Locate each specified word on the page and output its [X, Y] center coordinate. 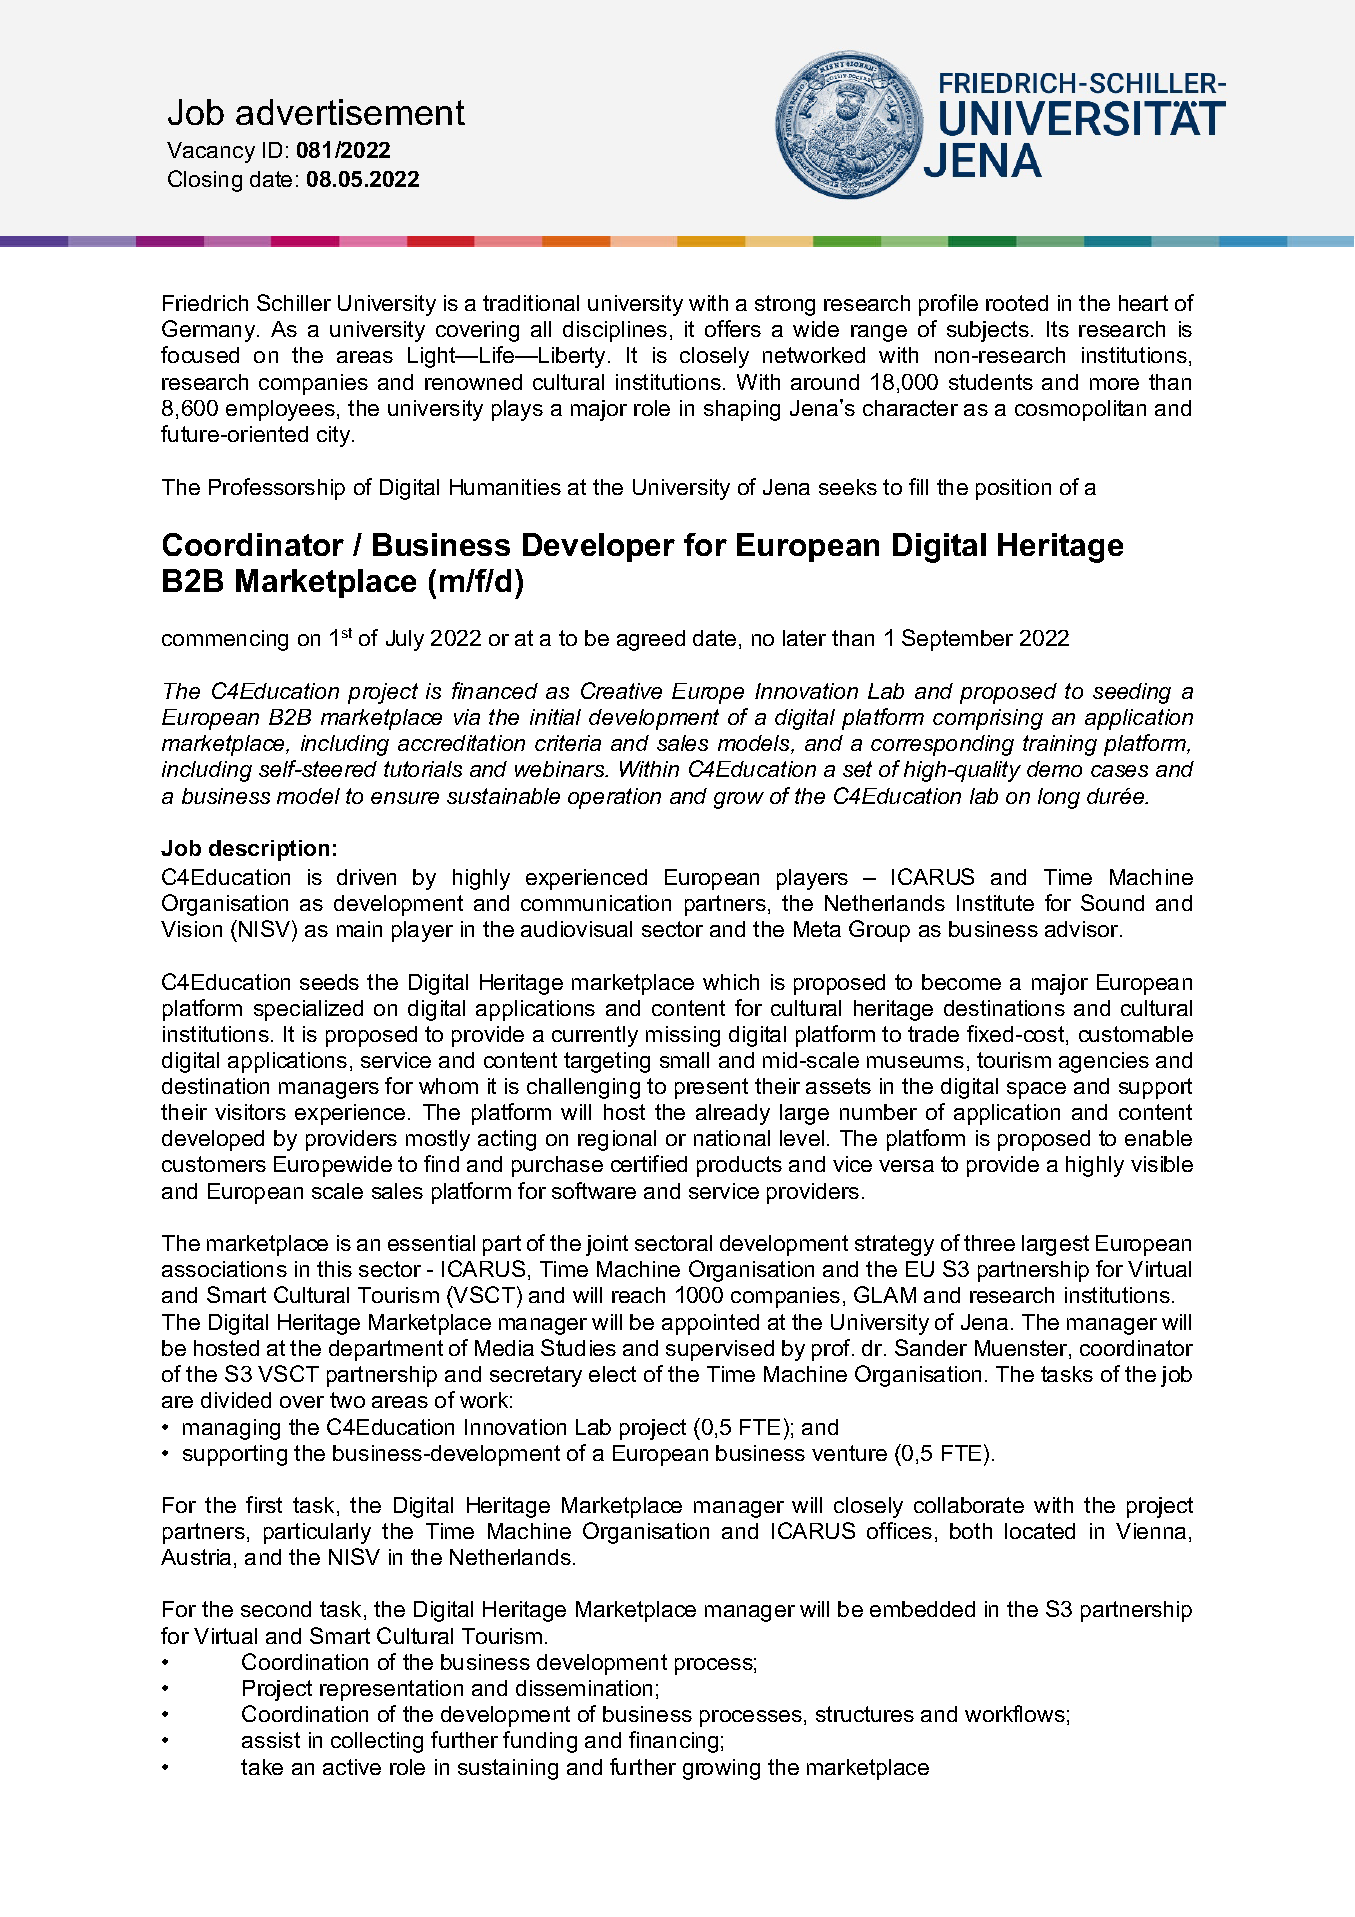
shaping [742, 410]
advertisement [350, 112]
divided [236, 1400]
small [684, 1060]
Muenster [1022, 1349]
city [335, 436]
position [1013, 489]
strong [785, 305]
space [1036, 1090]
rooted [1017, 303]
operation [614, 798]
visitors [250, 1112]
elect [612, 1374]
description [269, 850]
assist [271, 1740]
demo [1054, 769]
